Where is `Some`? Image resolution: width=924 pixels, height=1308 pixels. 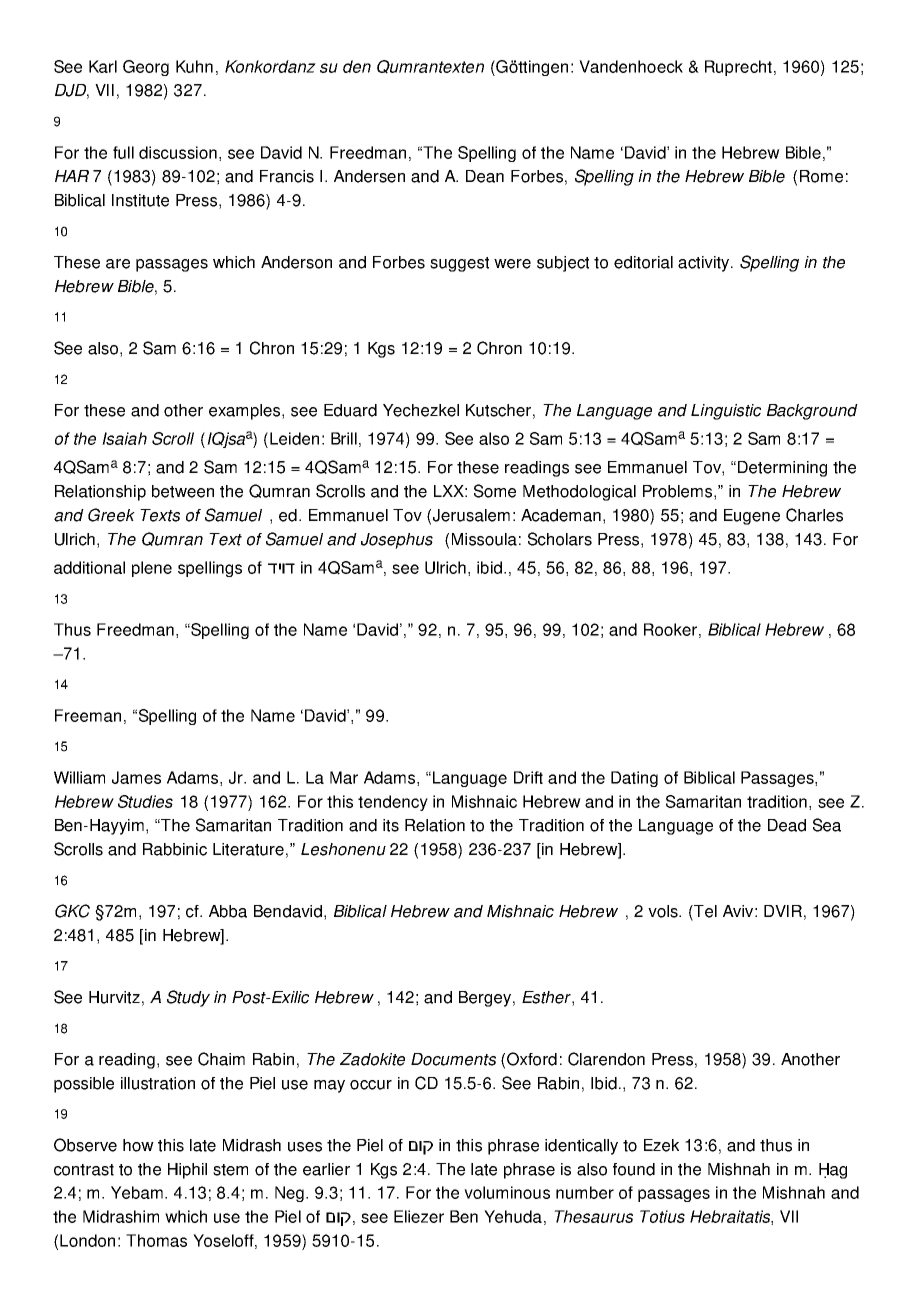
Some is located at coordinates (495, 491).
